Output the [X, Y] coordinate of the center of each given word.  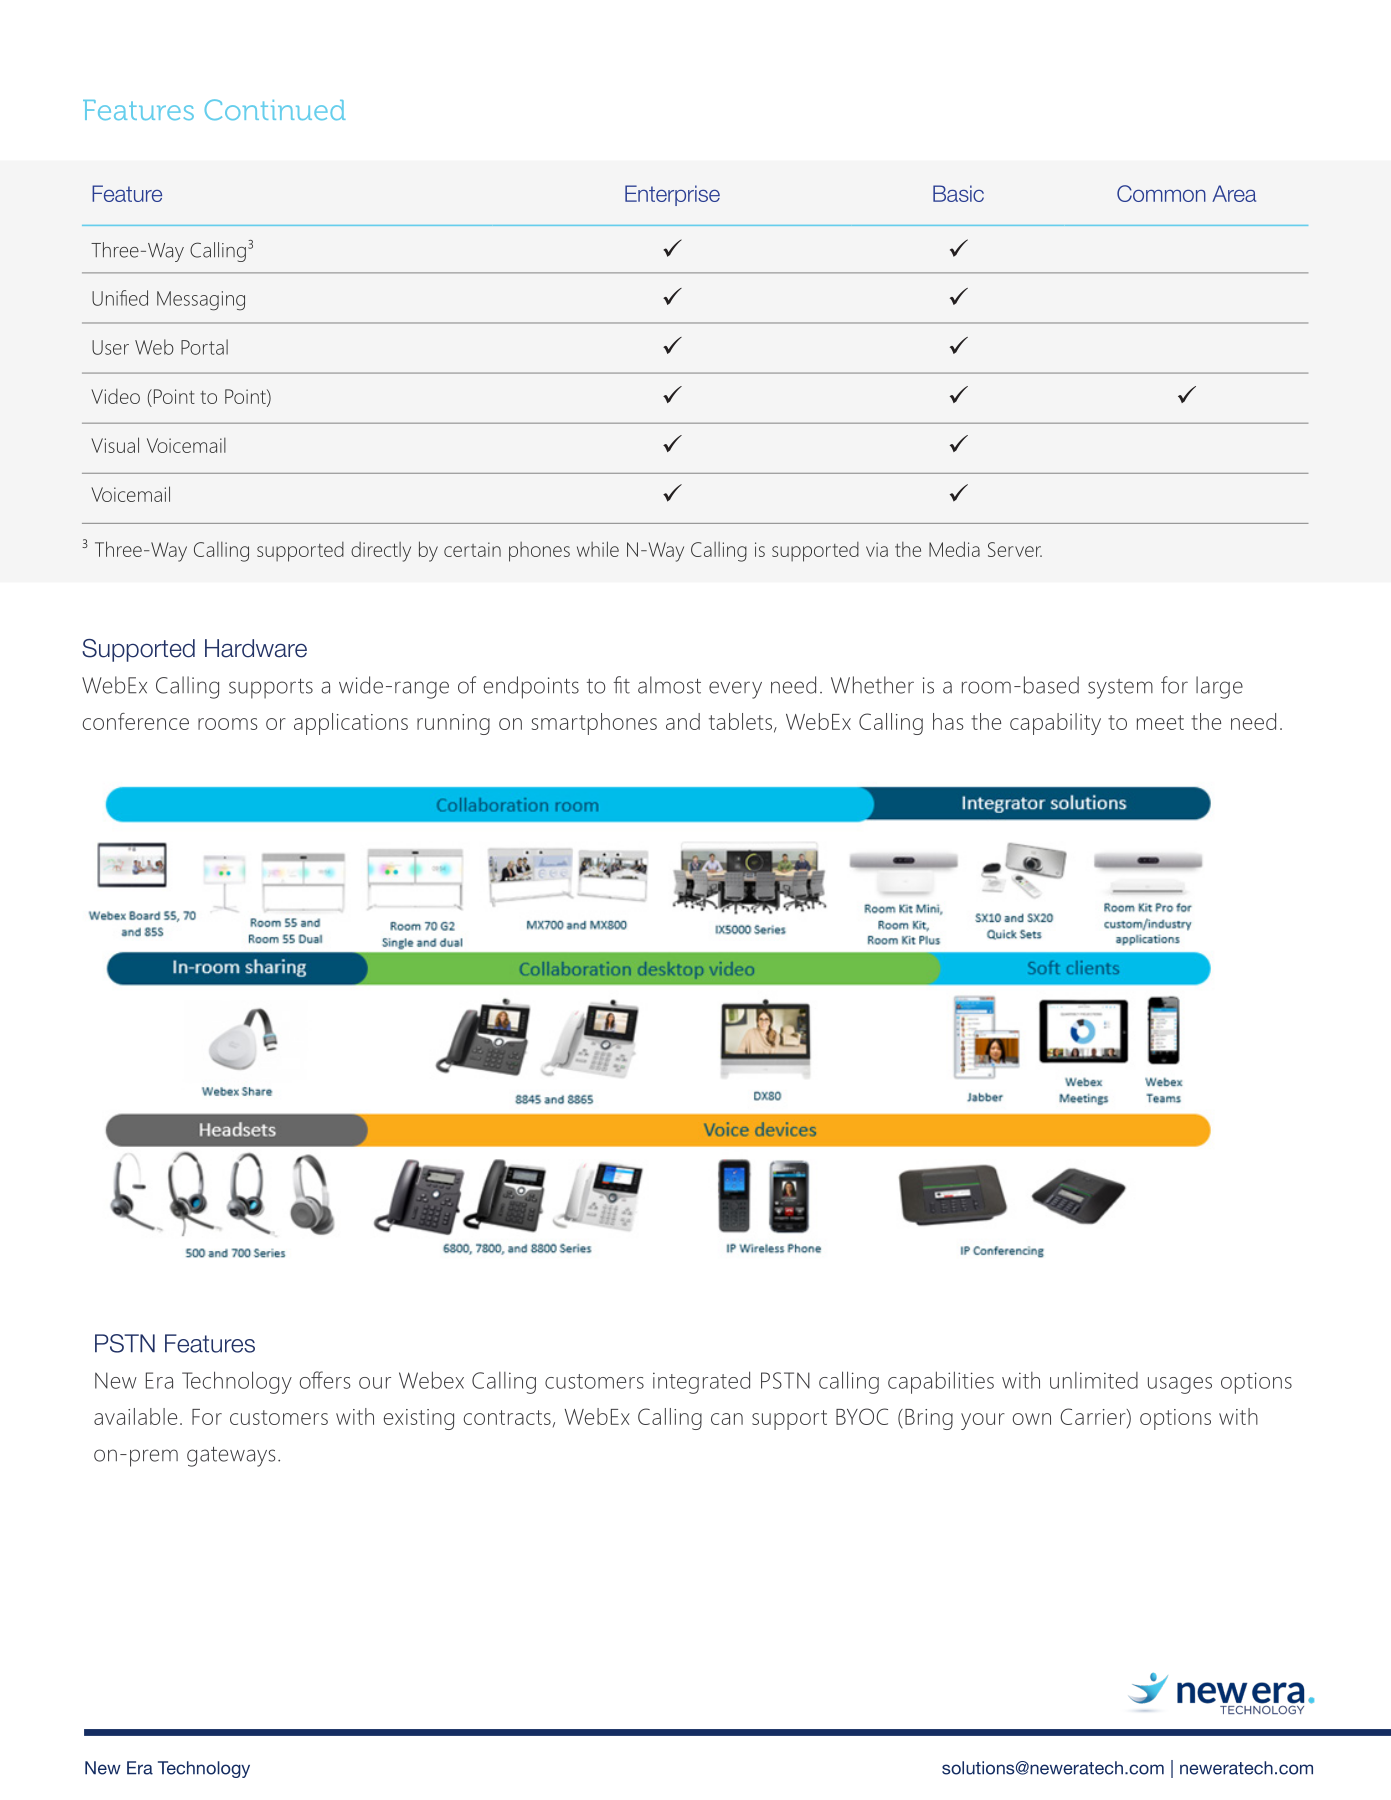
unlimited [1094, 1380]
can [727, 1419]
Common [1161, 193]
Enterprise [672, 195]
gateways [231, 1457]
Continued [275, 109]
